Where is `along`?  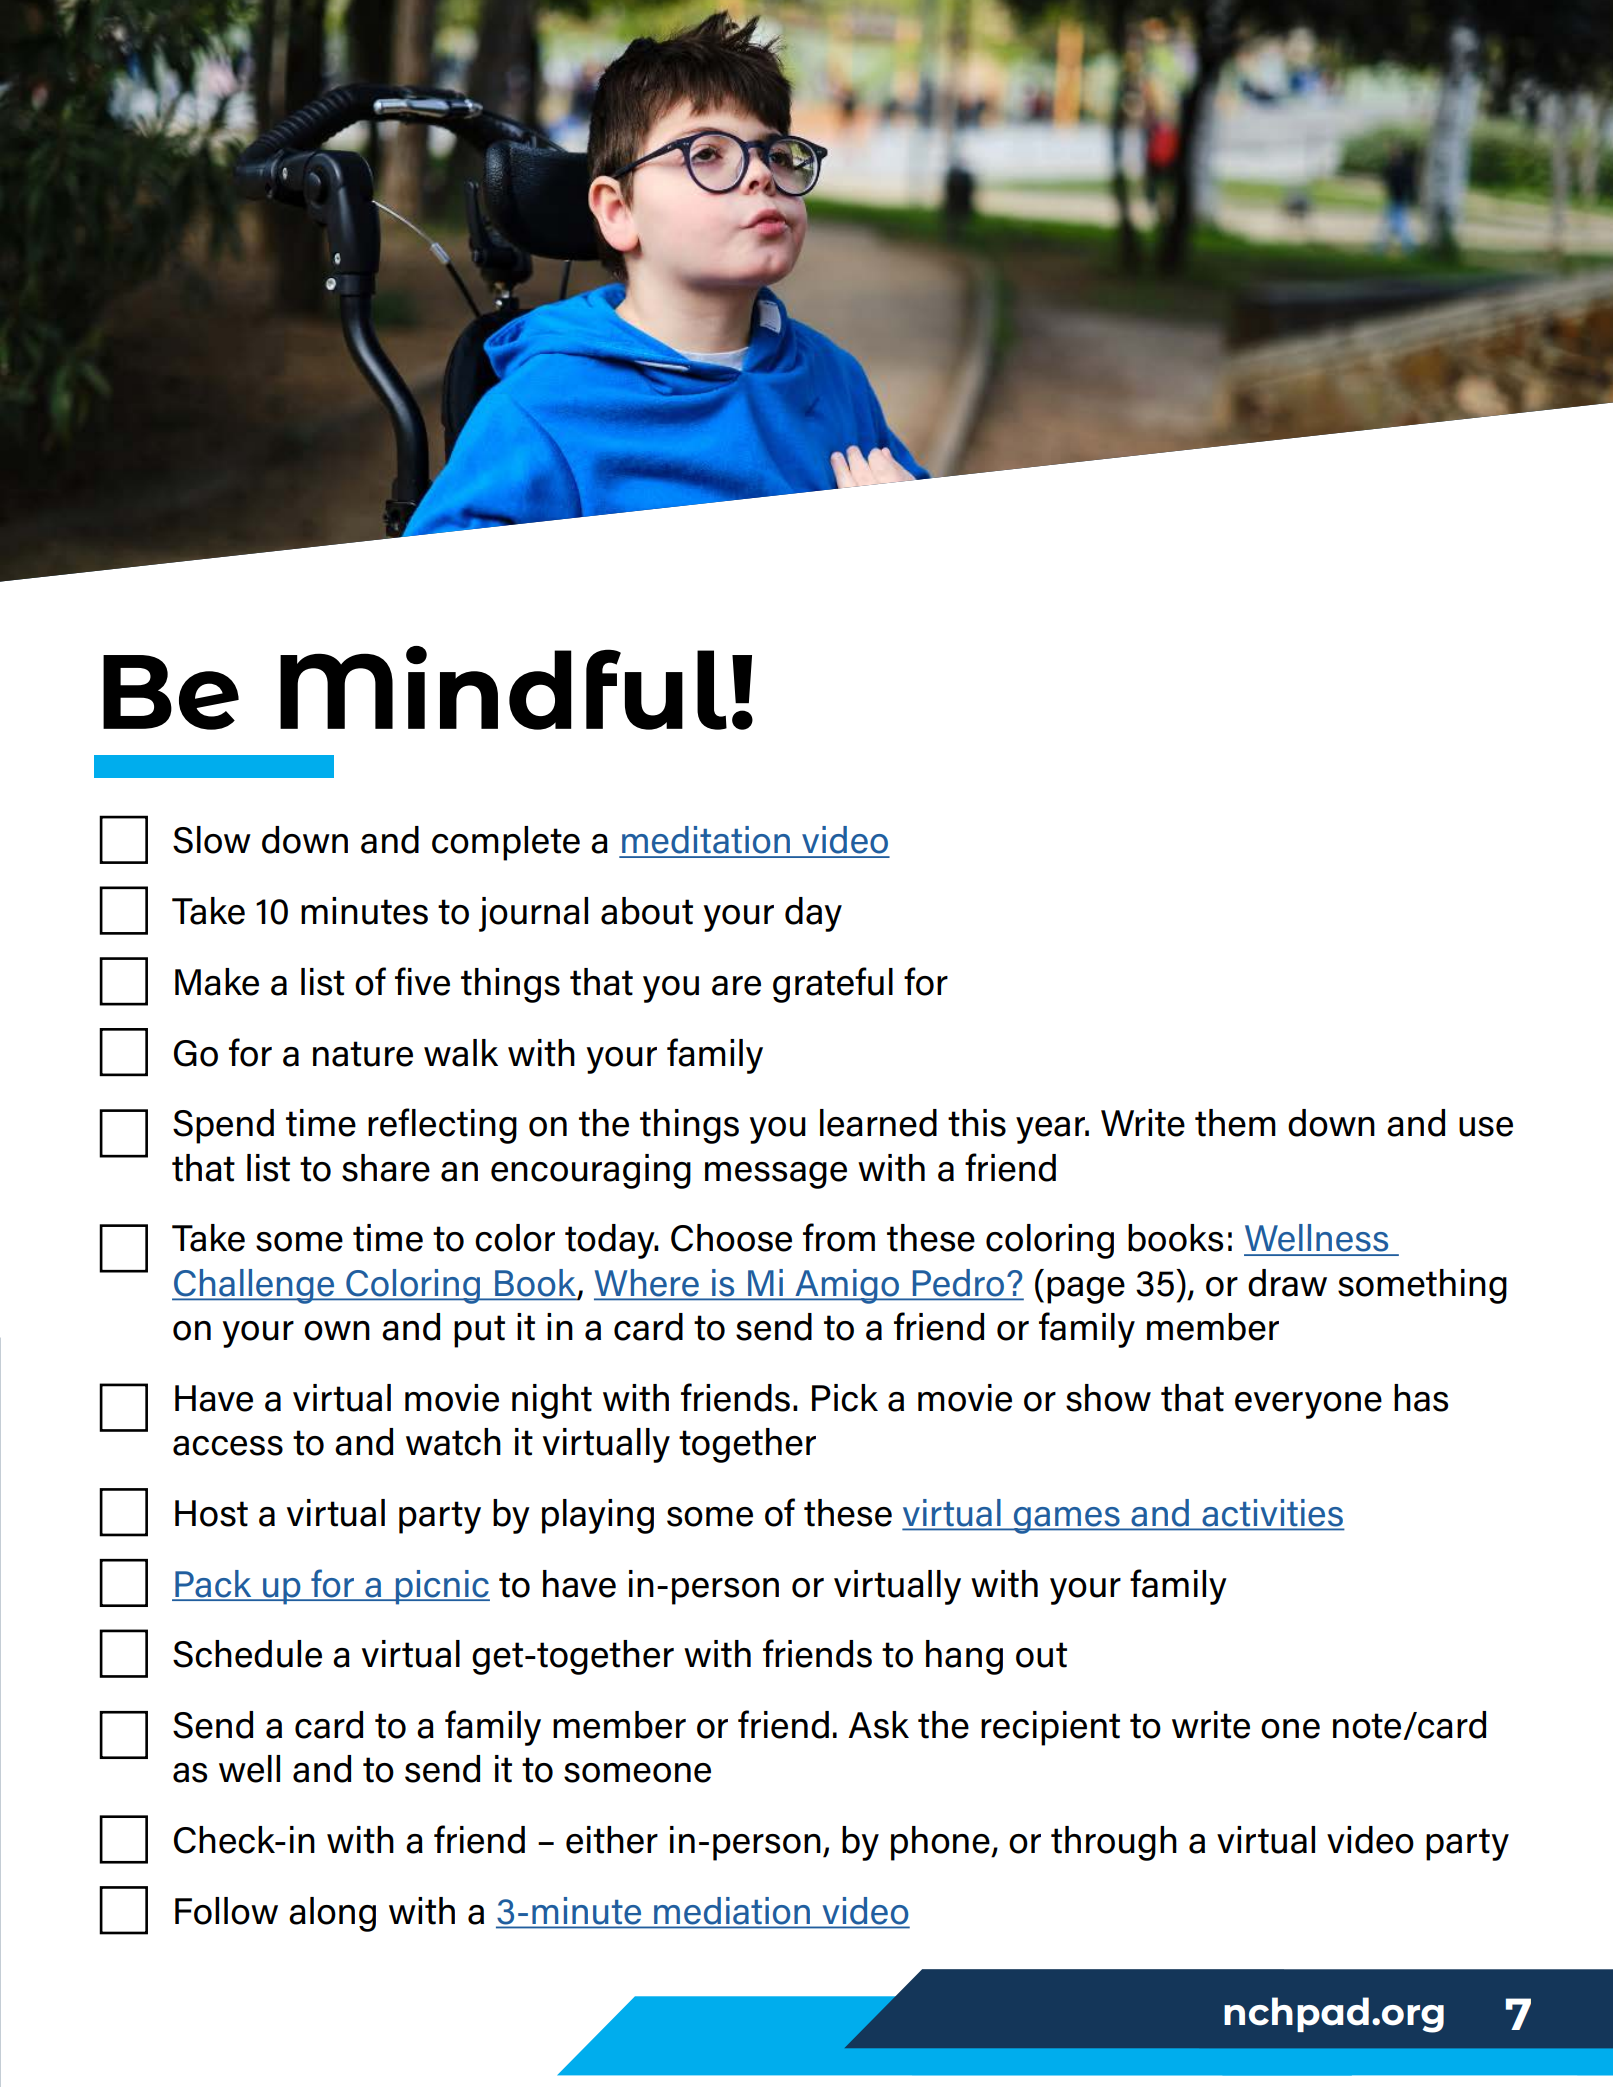
along is located at coordinates (332, 1914).
